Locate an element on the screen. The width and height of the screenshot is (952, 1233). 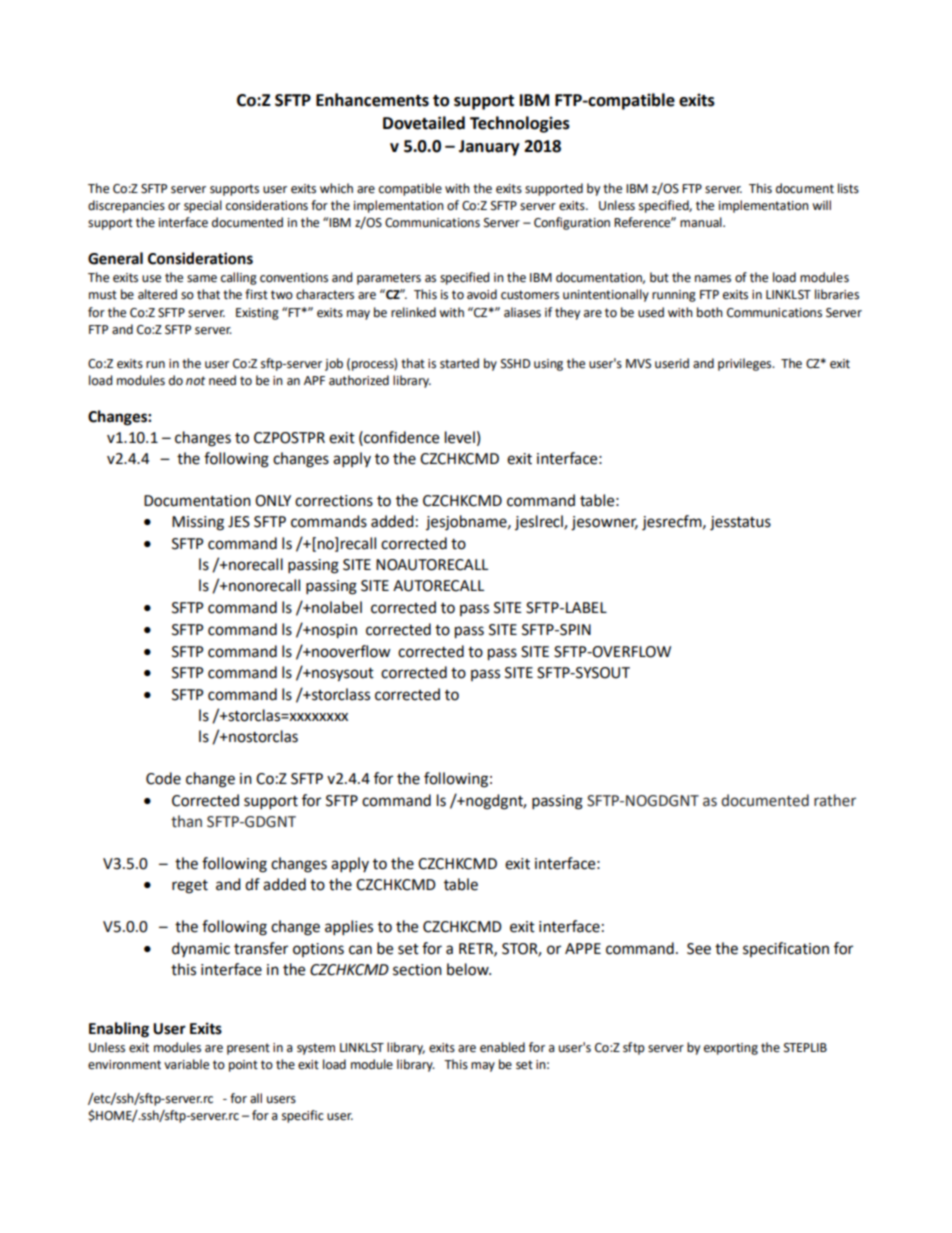
special is located at coordinates (203, 206).
